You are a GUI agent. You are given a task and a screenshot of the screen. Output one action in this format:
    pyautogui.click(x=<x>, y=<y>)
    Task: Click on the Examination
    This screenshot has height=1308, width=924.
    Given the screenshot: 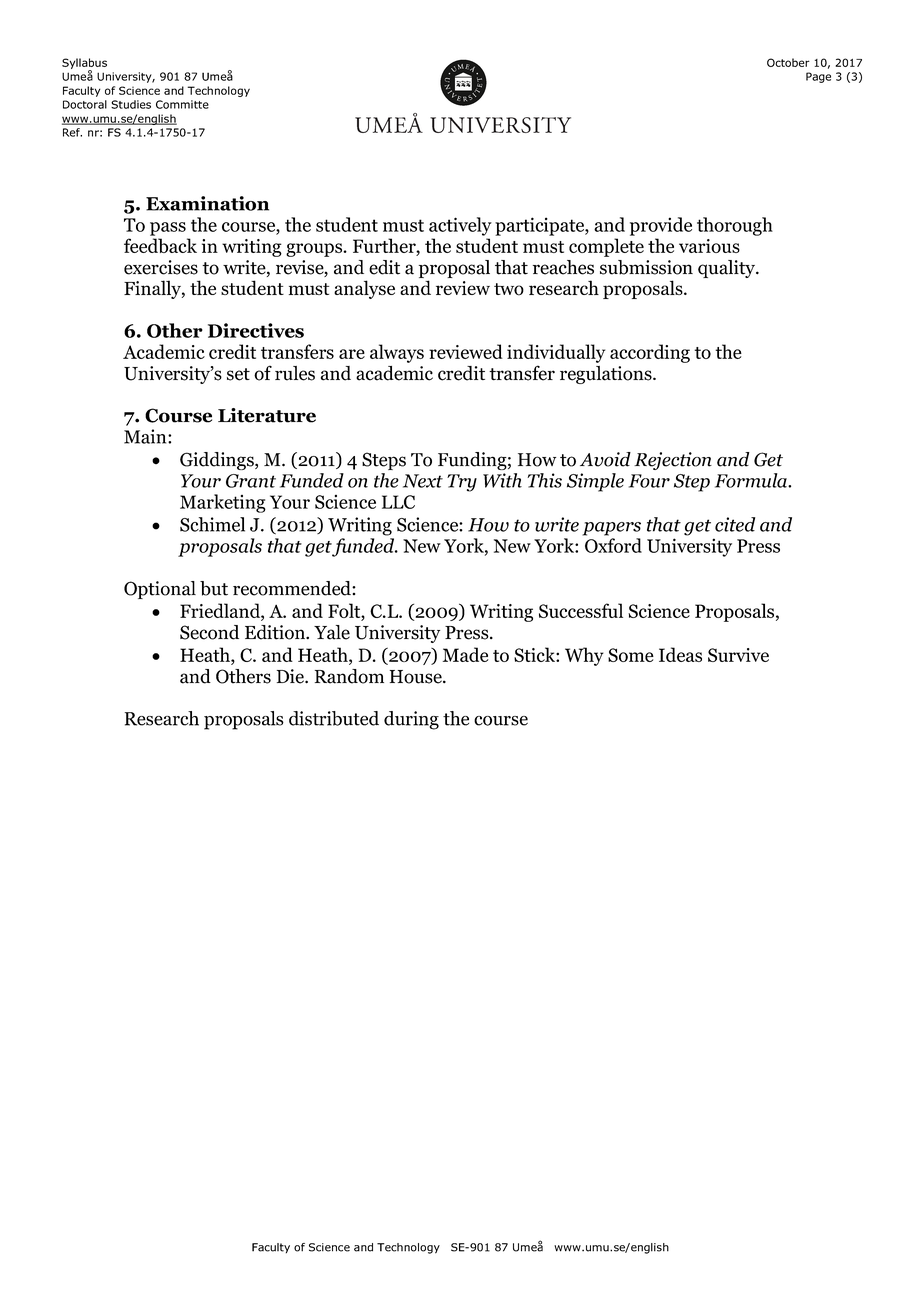 What is the action you would take?
    pyautogui.click(x=207, y=203)
